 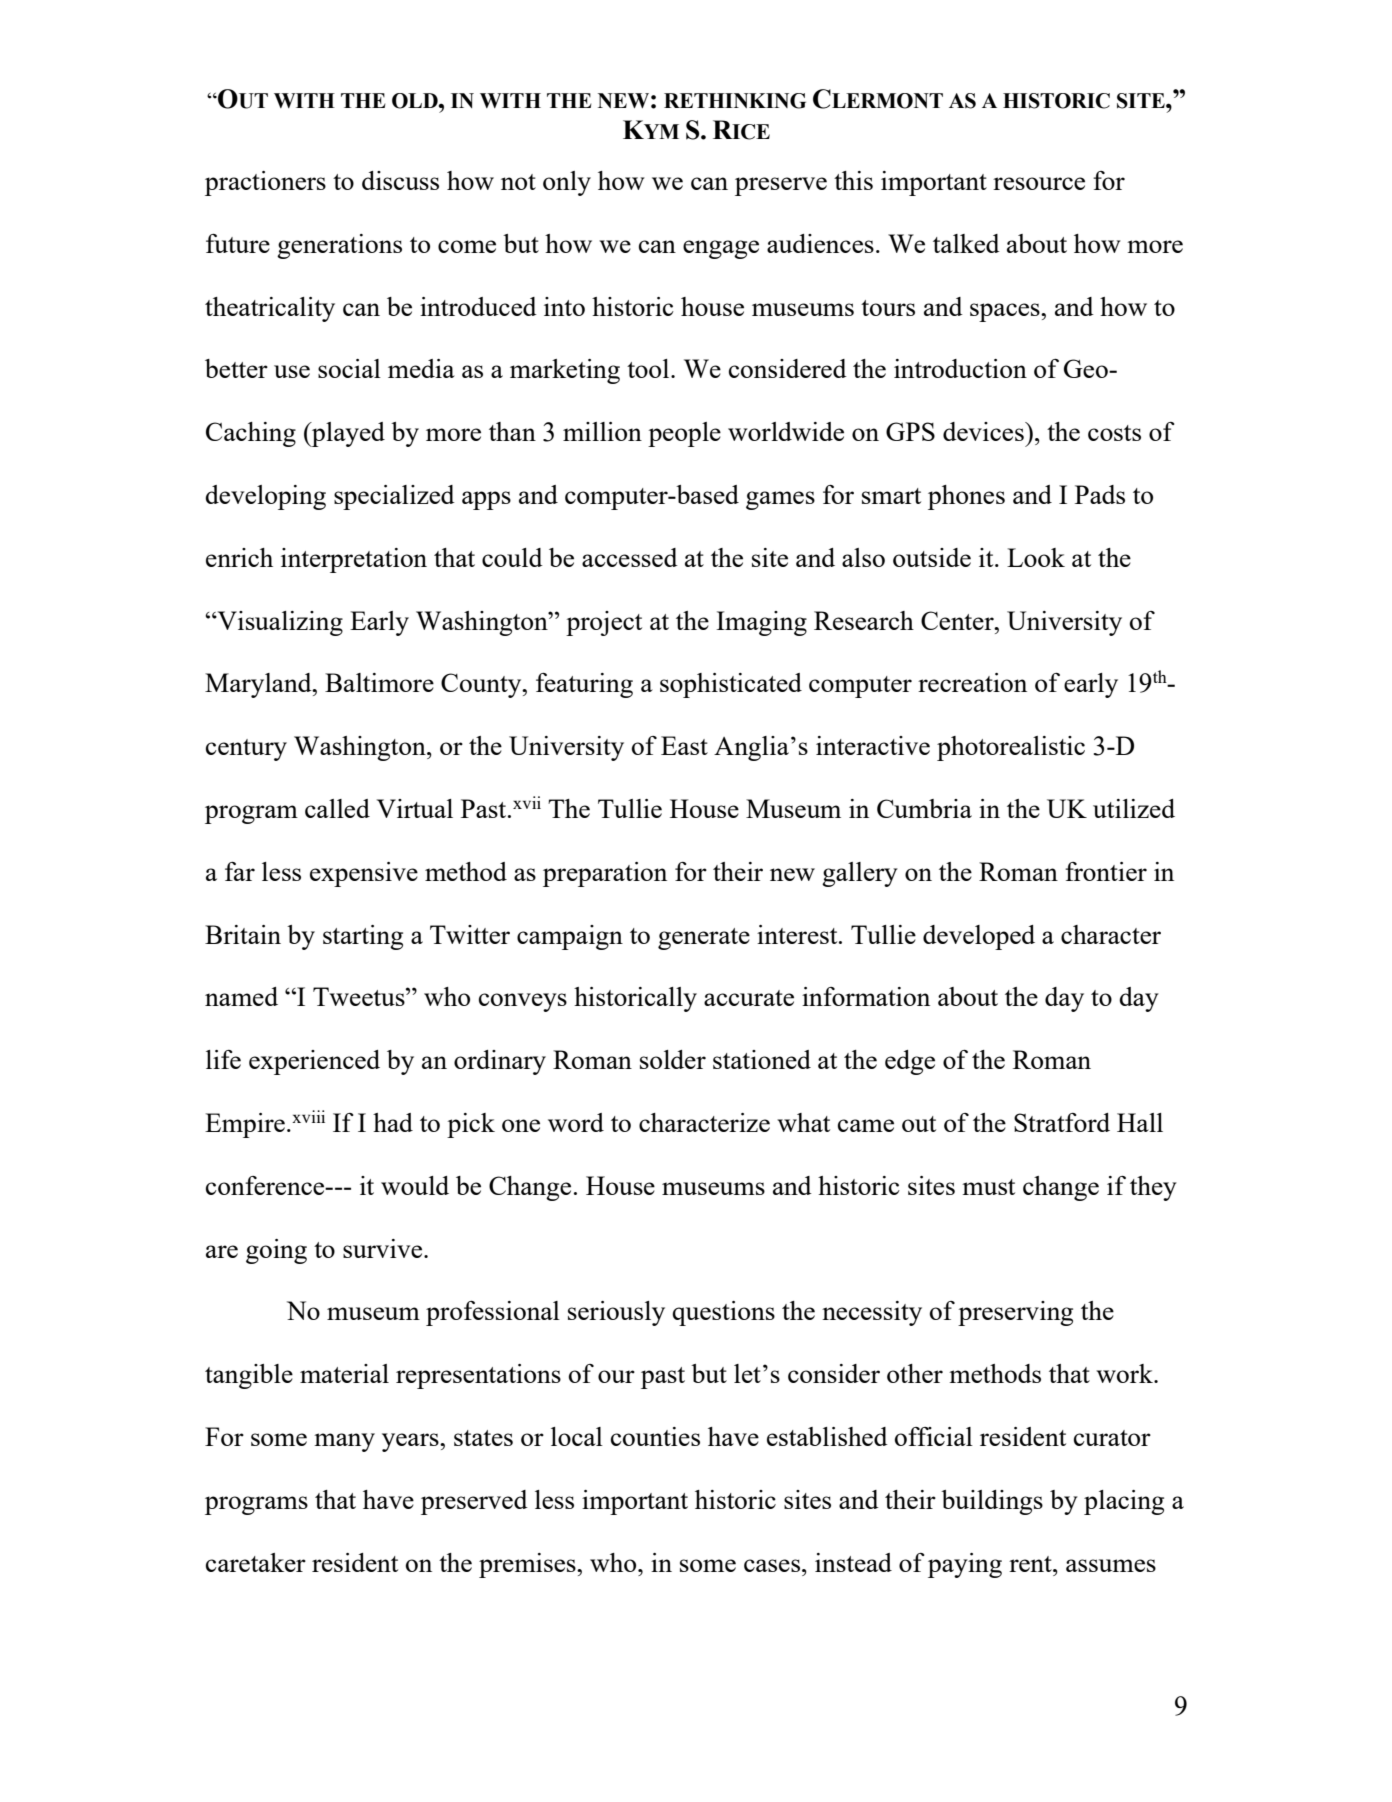 I want to click on discuss, so click(x=400, y=180).
